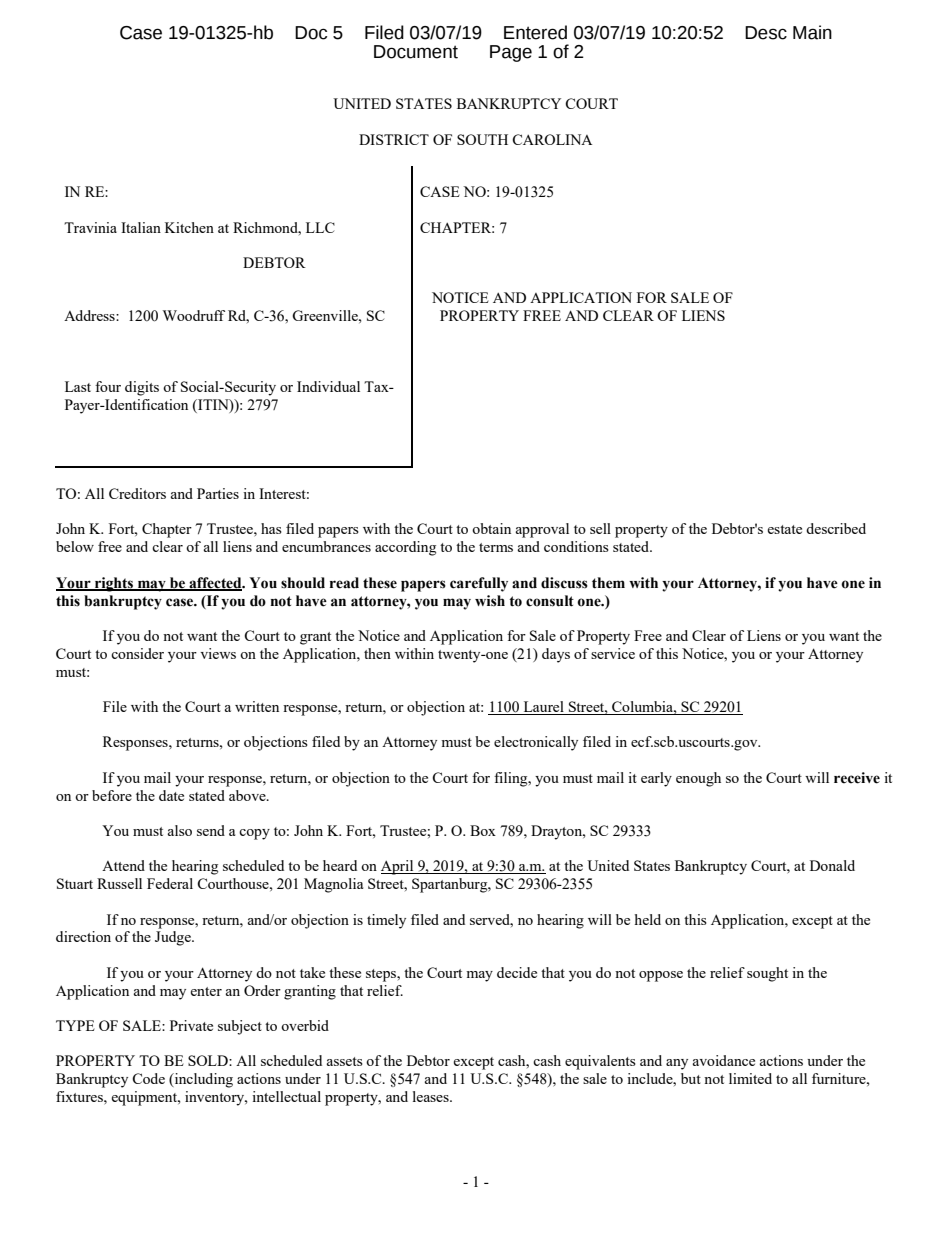 This screenshot has height=1233, width=952. What do you see at coordinates (189, 227) in the screenshot?
I see `Kitchen` at bounding box center [189, 227].
